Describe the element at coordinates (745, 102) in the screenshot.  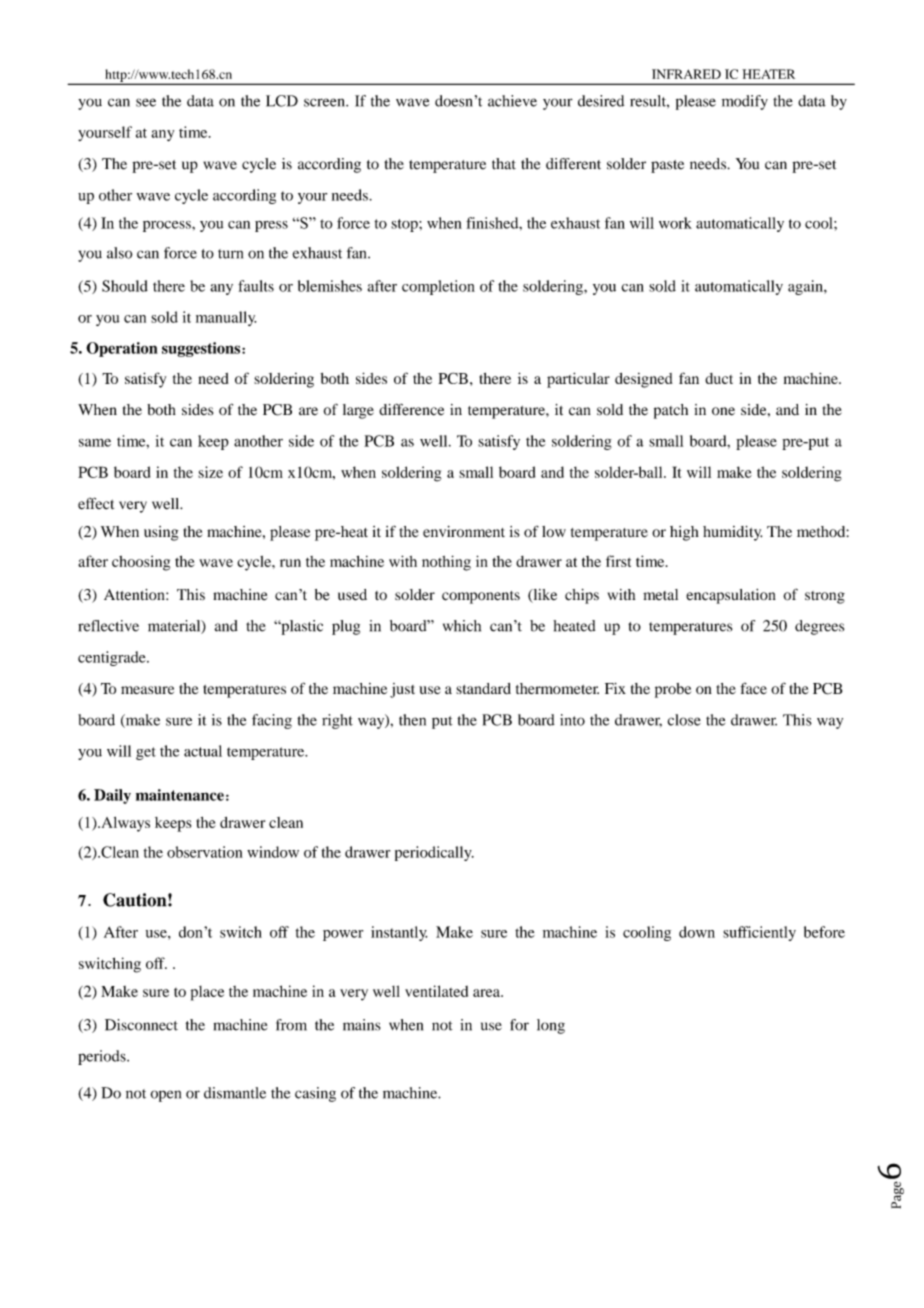
I see `modify` at that location.
